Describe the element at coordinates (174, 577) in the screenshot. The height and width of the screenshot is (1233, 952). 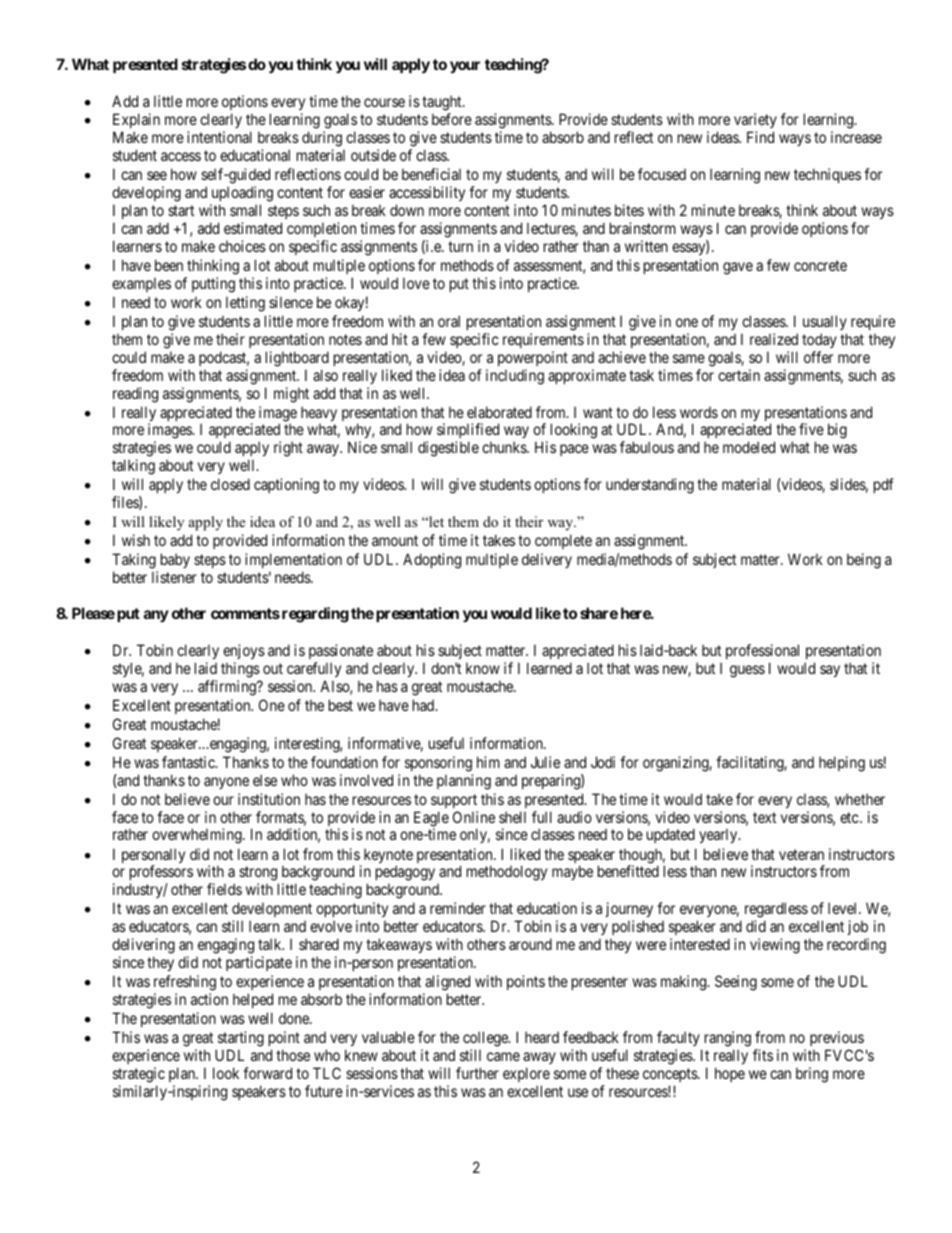
I see `listener` at that location.
